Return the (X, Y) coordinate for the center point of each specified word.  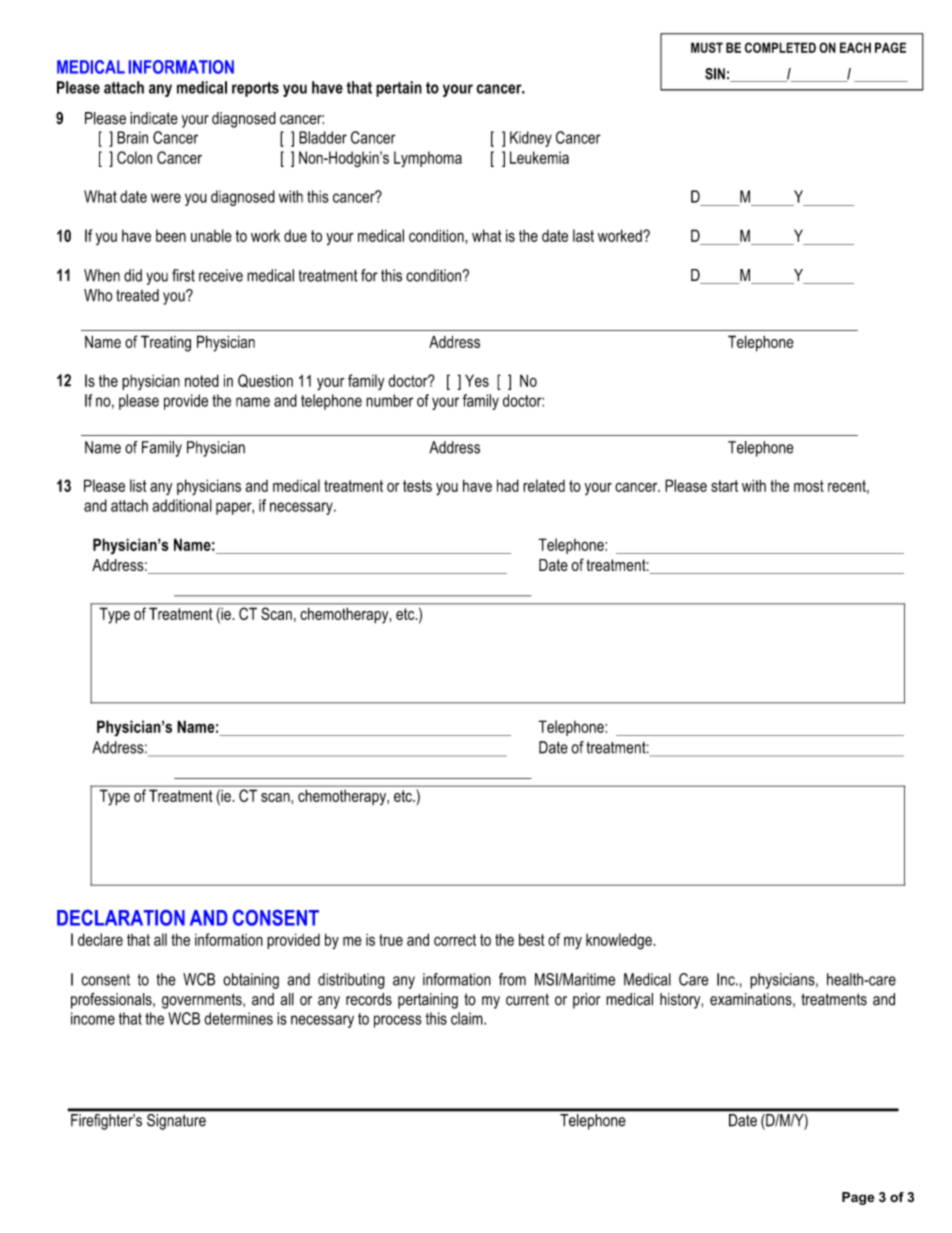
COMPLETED (780, 47)
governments (203, 1001)
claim (468, 1018)
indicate (154, 118)
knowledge (620, 941)
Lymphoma (428, 159)
